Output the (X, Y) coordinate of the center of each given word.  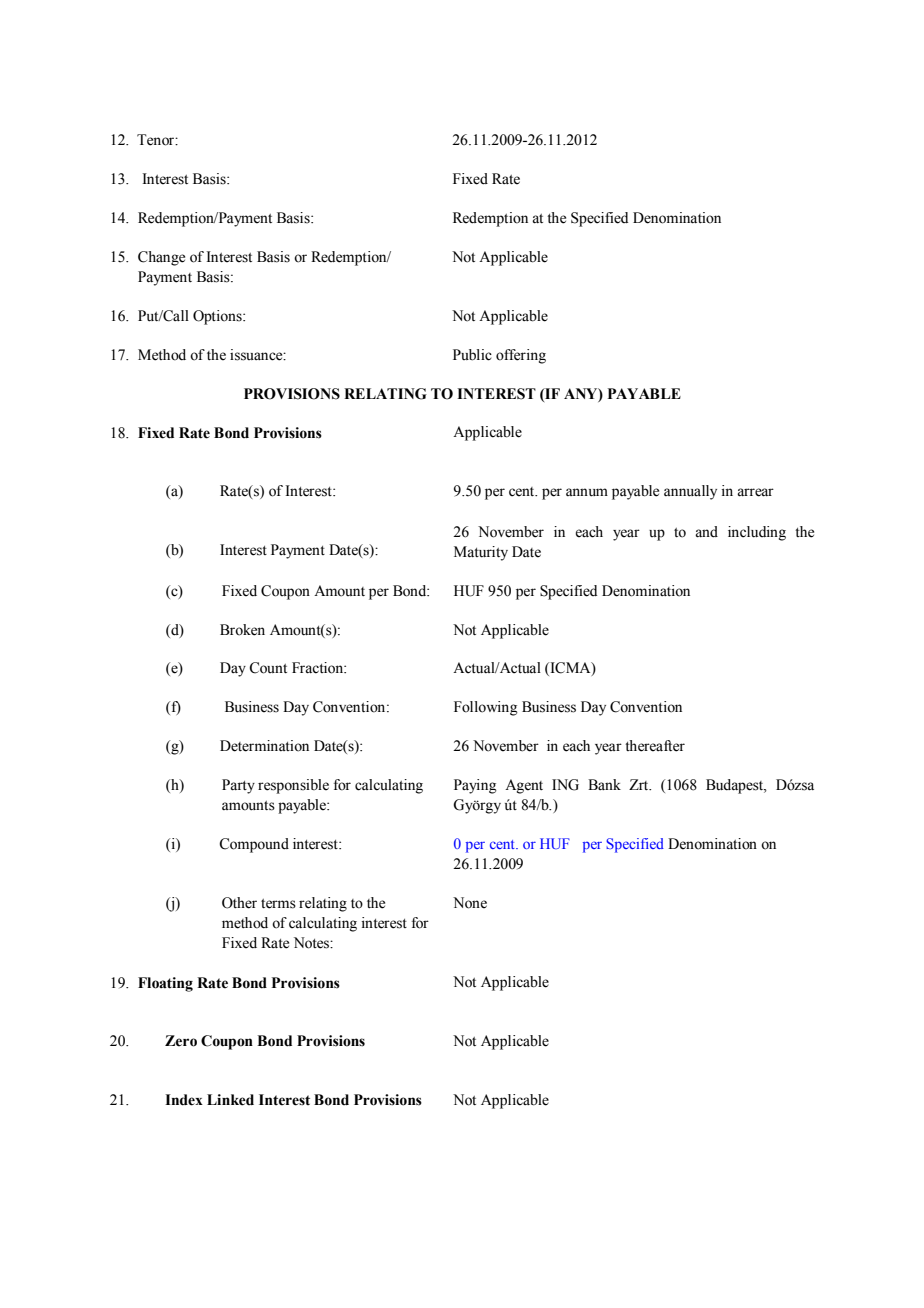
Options (218, 317)
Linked (230, 1100)
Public (472, 355)
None (470, 903)
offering (521, 356)
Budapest (736, 786)
